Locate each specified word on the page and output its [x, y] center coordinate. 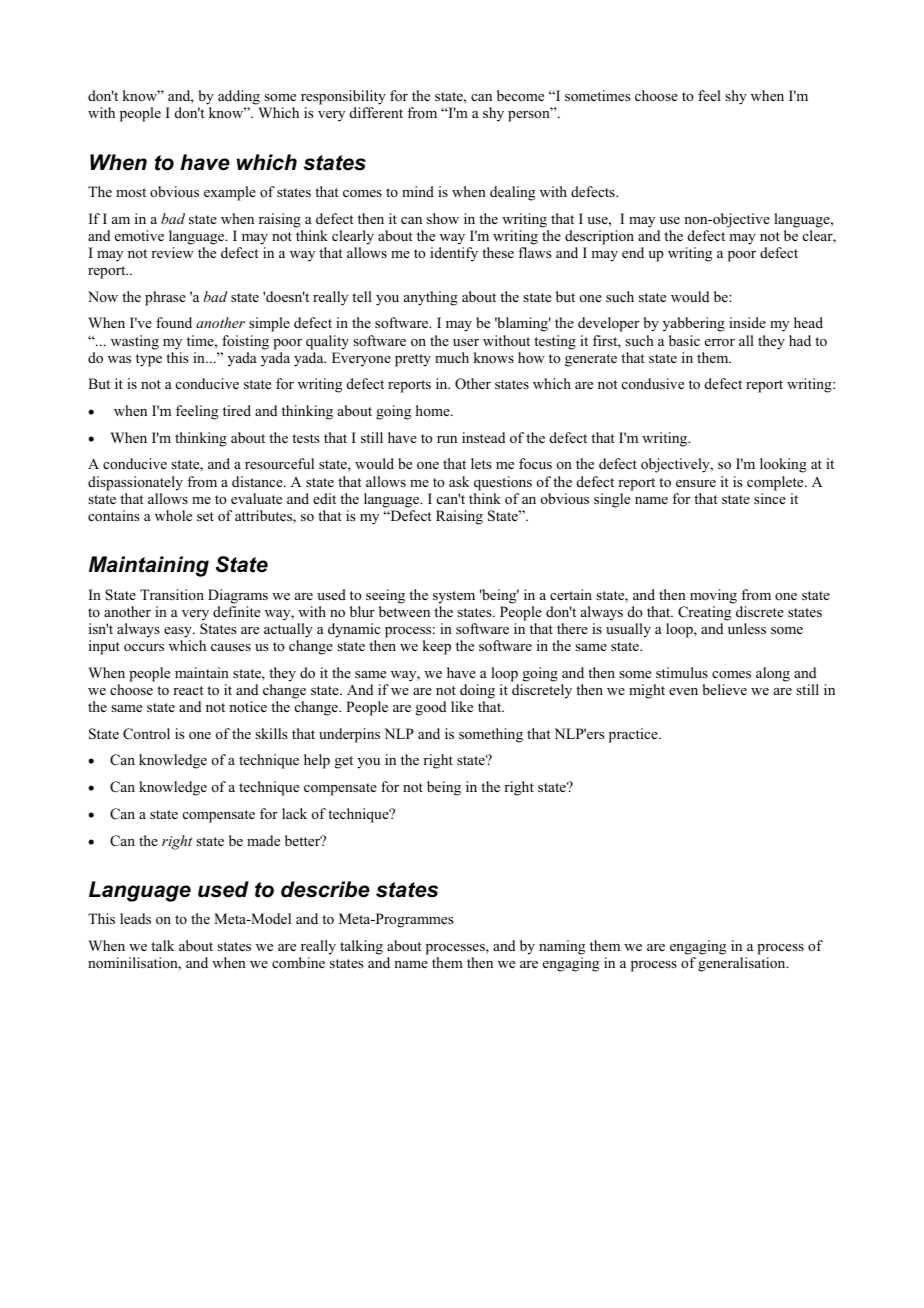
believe [725, 689]
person [530, 115]
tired [237, 410]
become [520, 95]
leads [135, 918]
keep [437, 647]
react [188, 690]
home [434, 410]
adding [240, 99]
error [720, 342]
